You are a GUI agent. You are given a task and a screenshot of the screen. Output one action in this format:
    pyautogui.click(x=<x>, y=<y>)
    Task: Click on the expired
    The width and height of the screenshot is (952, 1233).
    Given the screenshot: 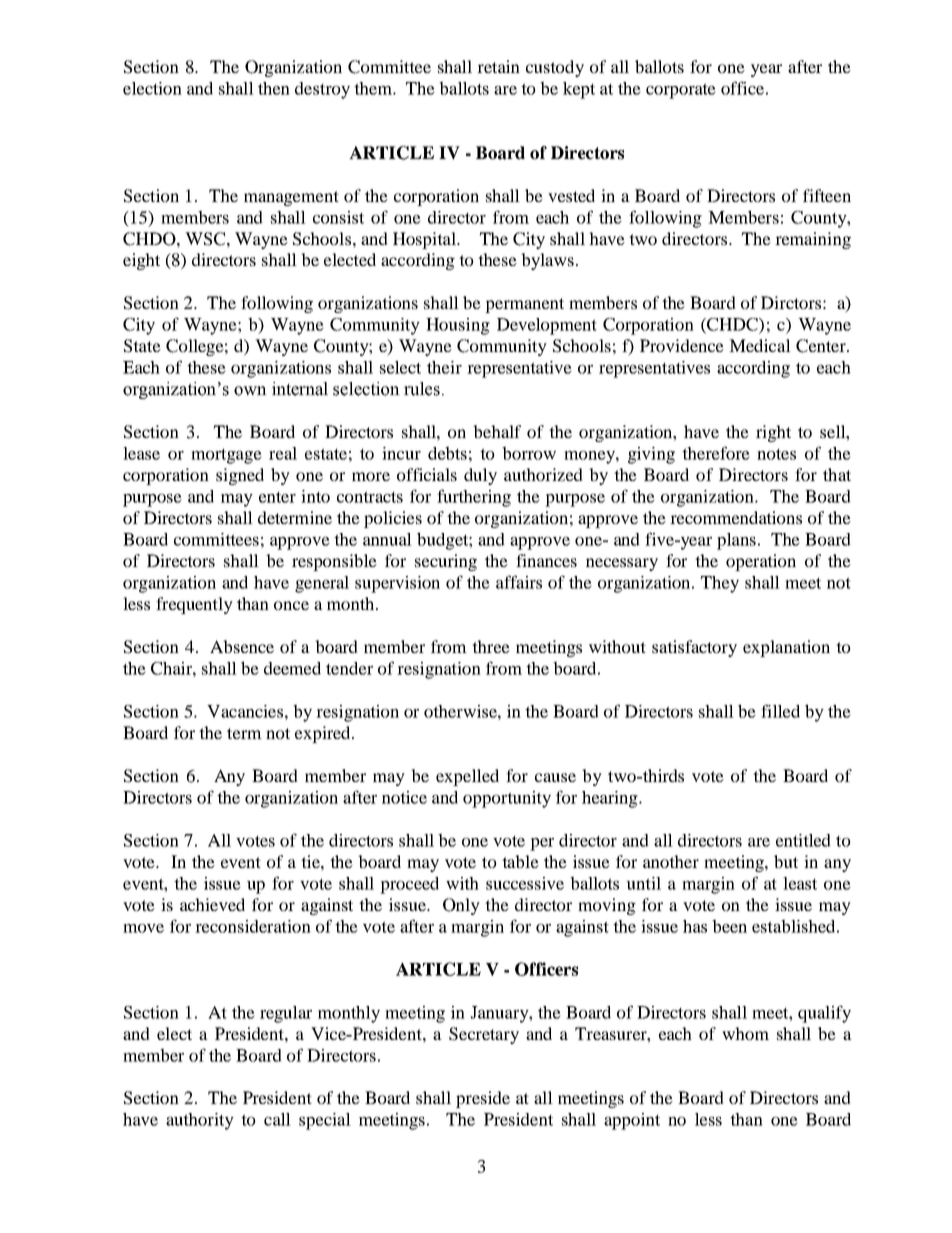 What is the action you would take?
    pyautogui.click(x=324, y=734)
